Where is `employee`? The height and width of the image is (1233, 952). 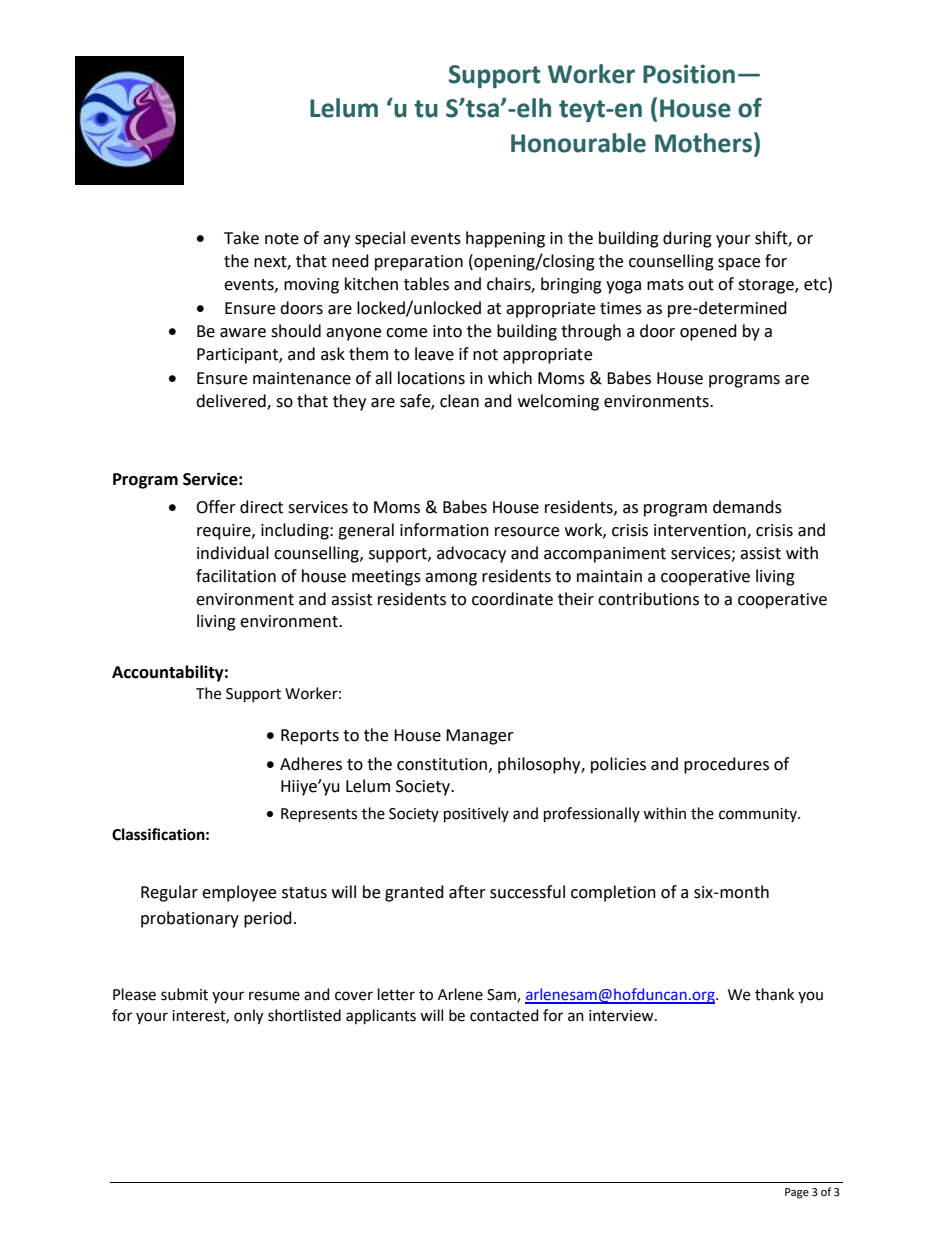
employee is located at coordinates (239, 893).
